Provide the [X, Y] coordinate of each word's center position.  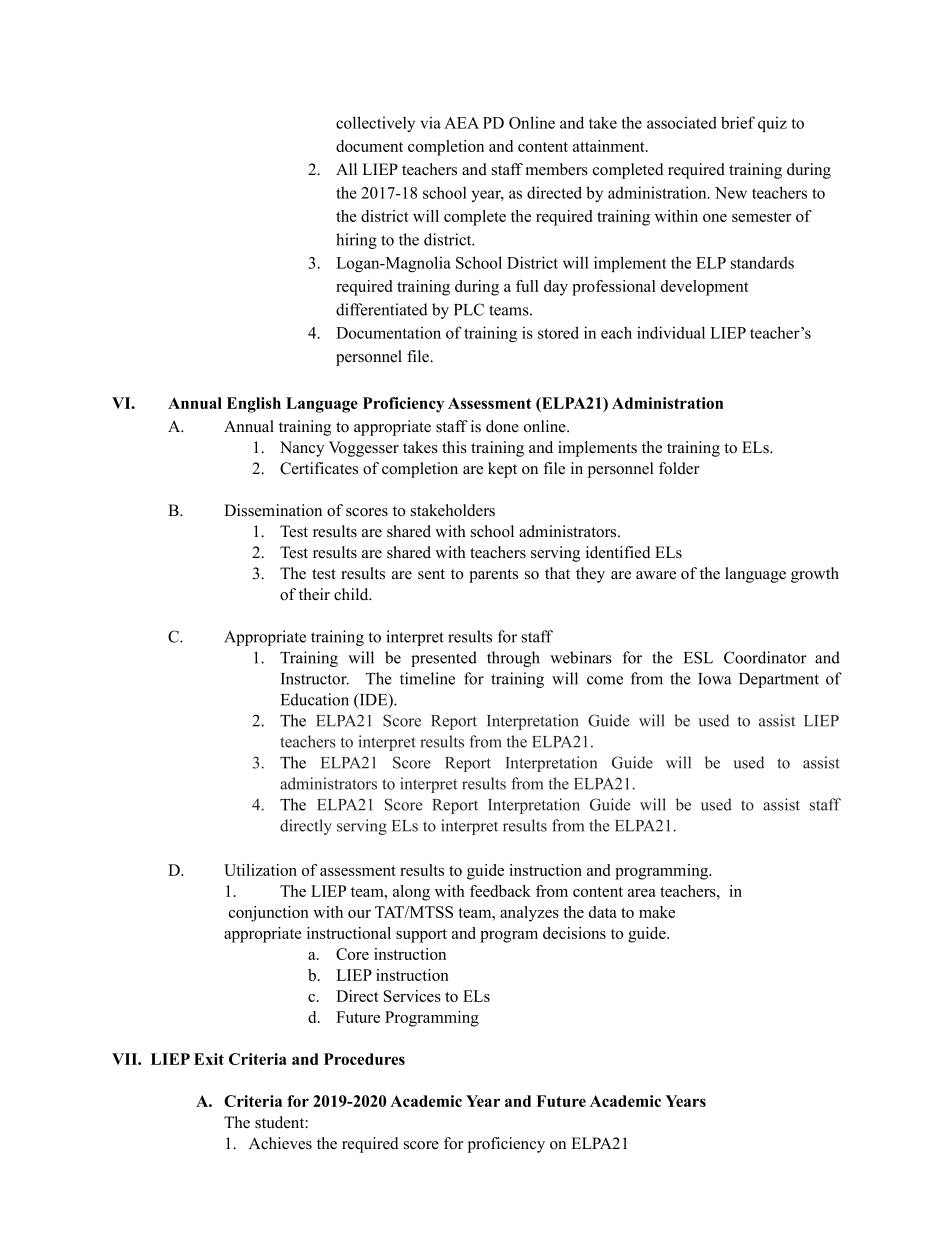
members [557, 169]
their [314, 594]
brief [738, 122]
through [513, 659]
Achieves [280, 1143]
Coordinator [765, 657]
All [346, 169]
